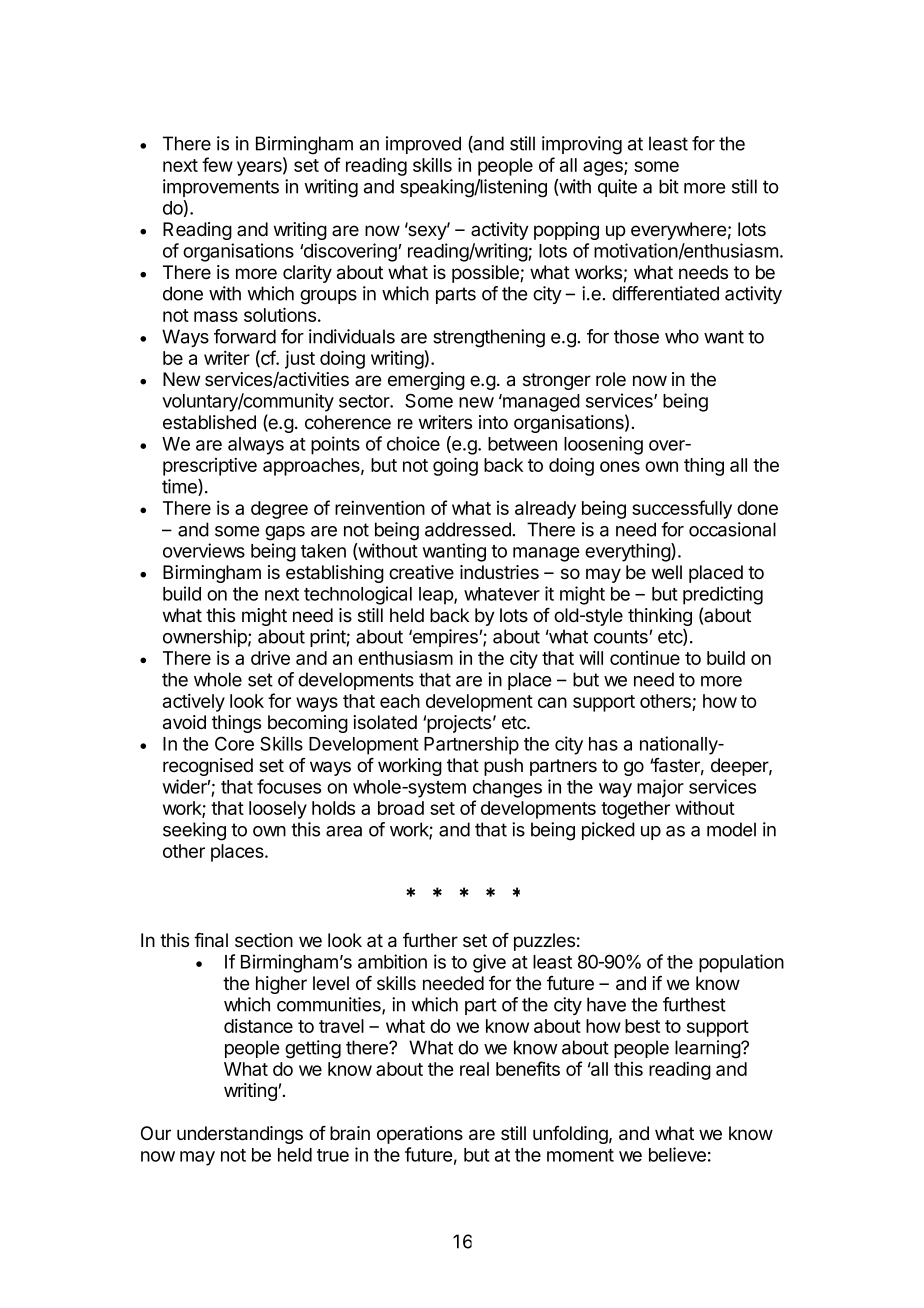  I want to click on few, so click(217, 164).
